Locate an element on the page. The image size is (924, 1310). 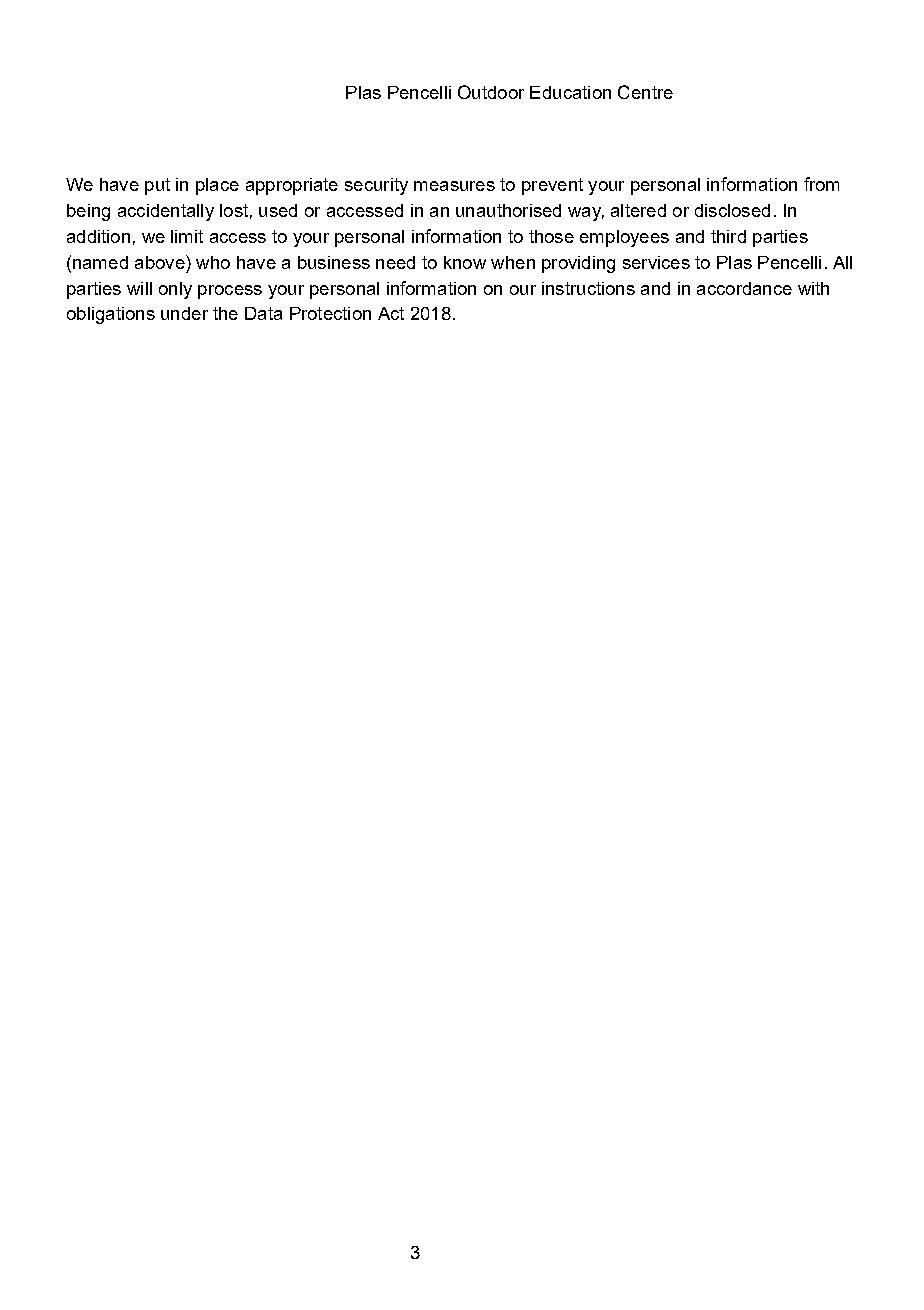
Outdoor is located at coordinates (491, 92).
